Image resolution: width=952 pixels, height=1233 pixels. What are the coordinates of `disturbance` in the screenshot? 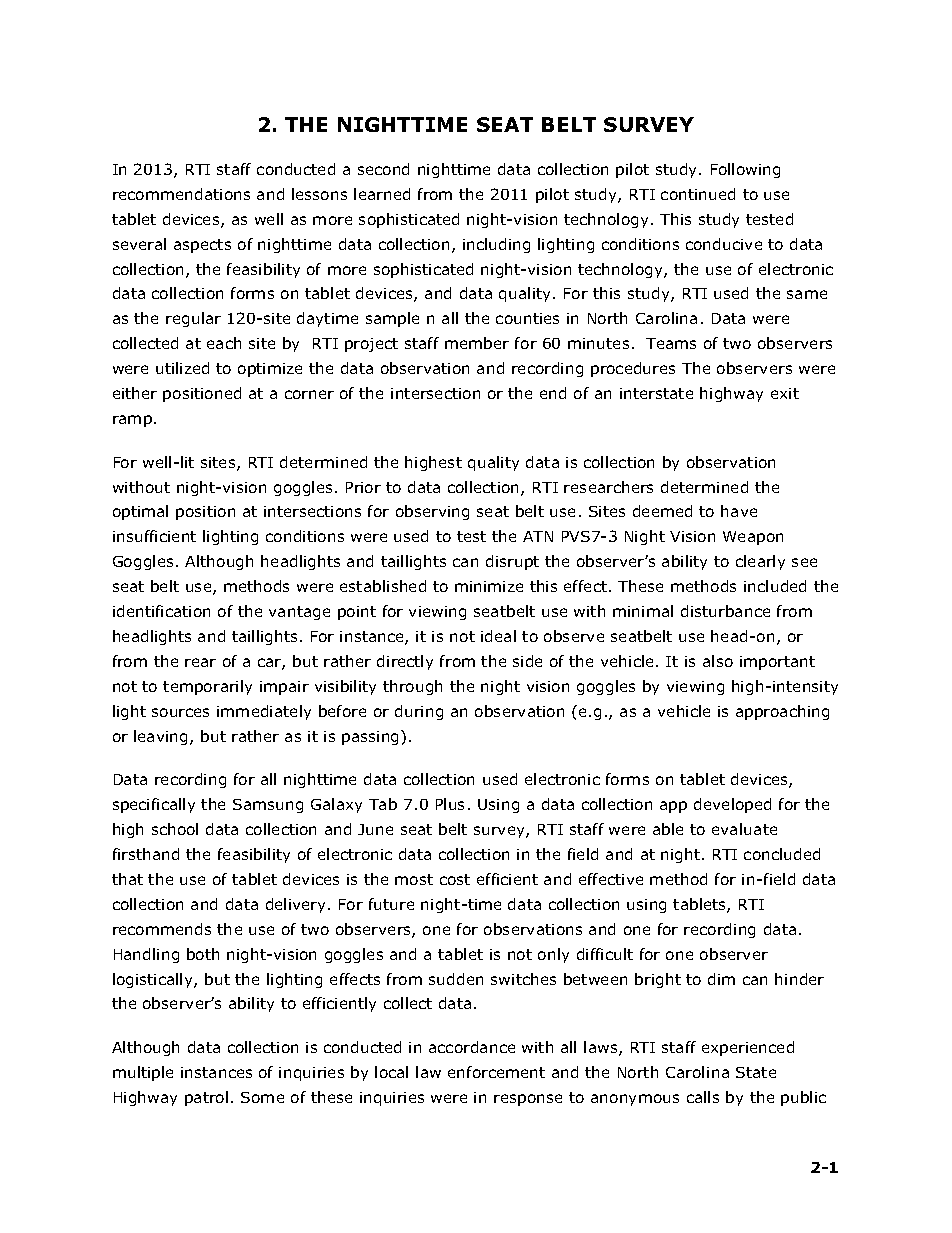 It's located at (725, 611).
